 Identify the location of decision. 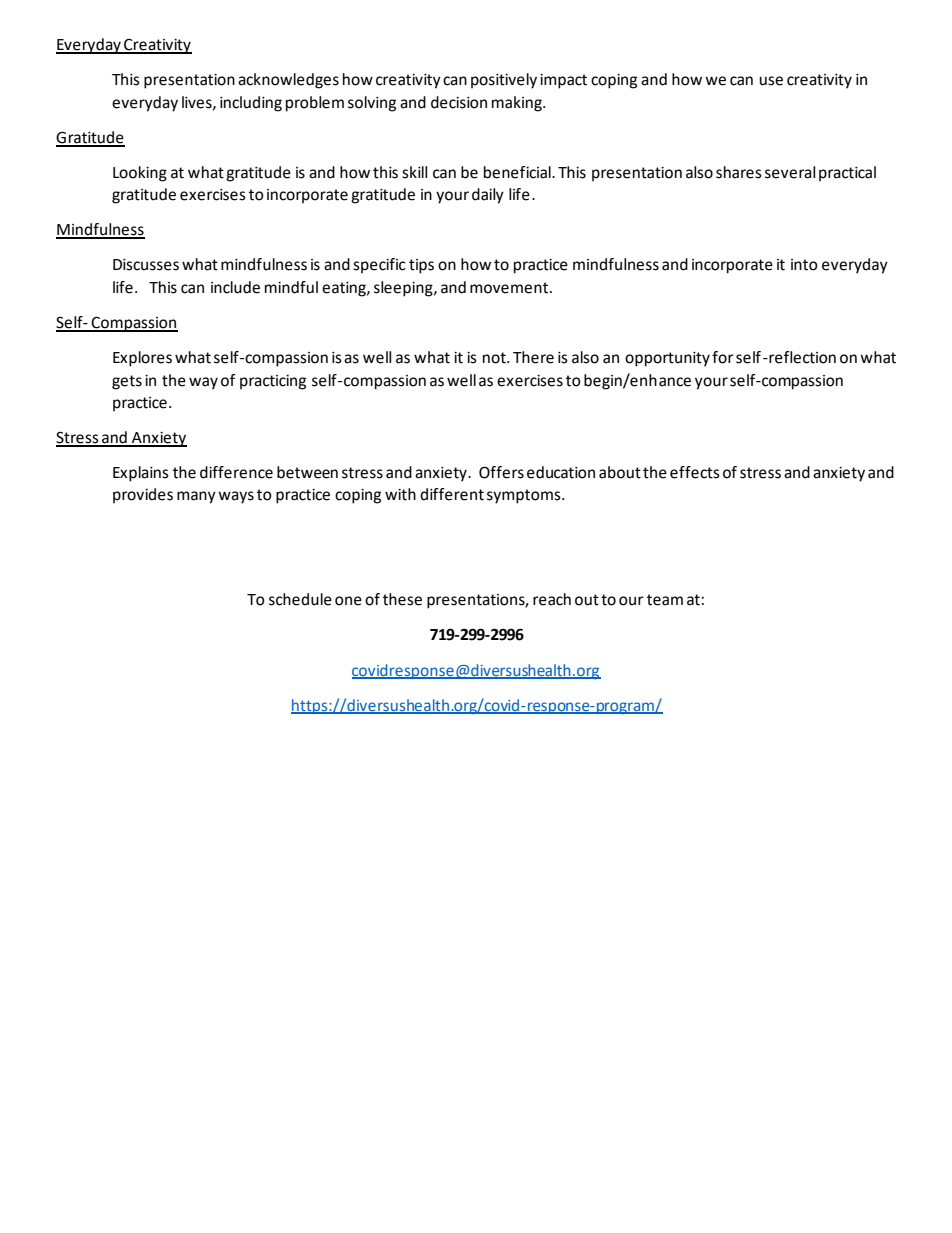
(459, 102).
